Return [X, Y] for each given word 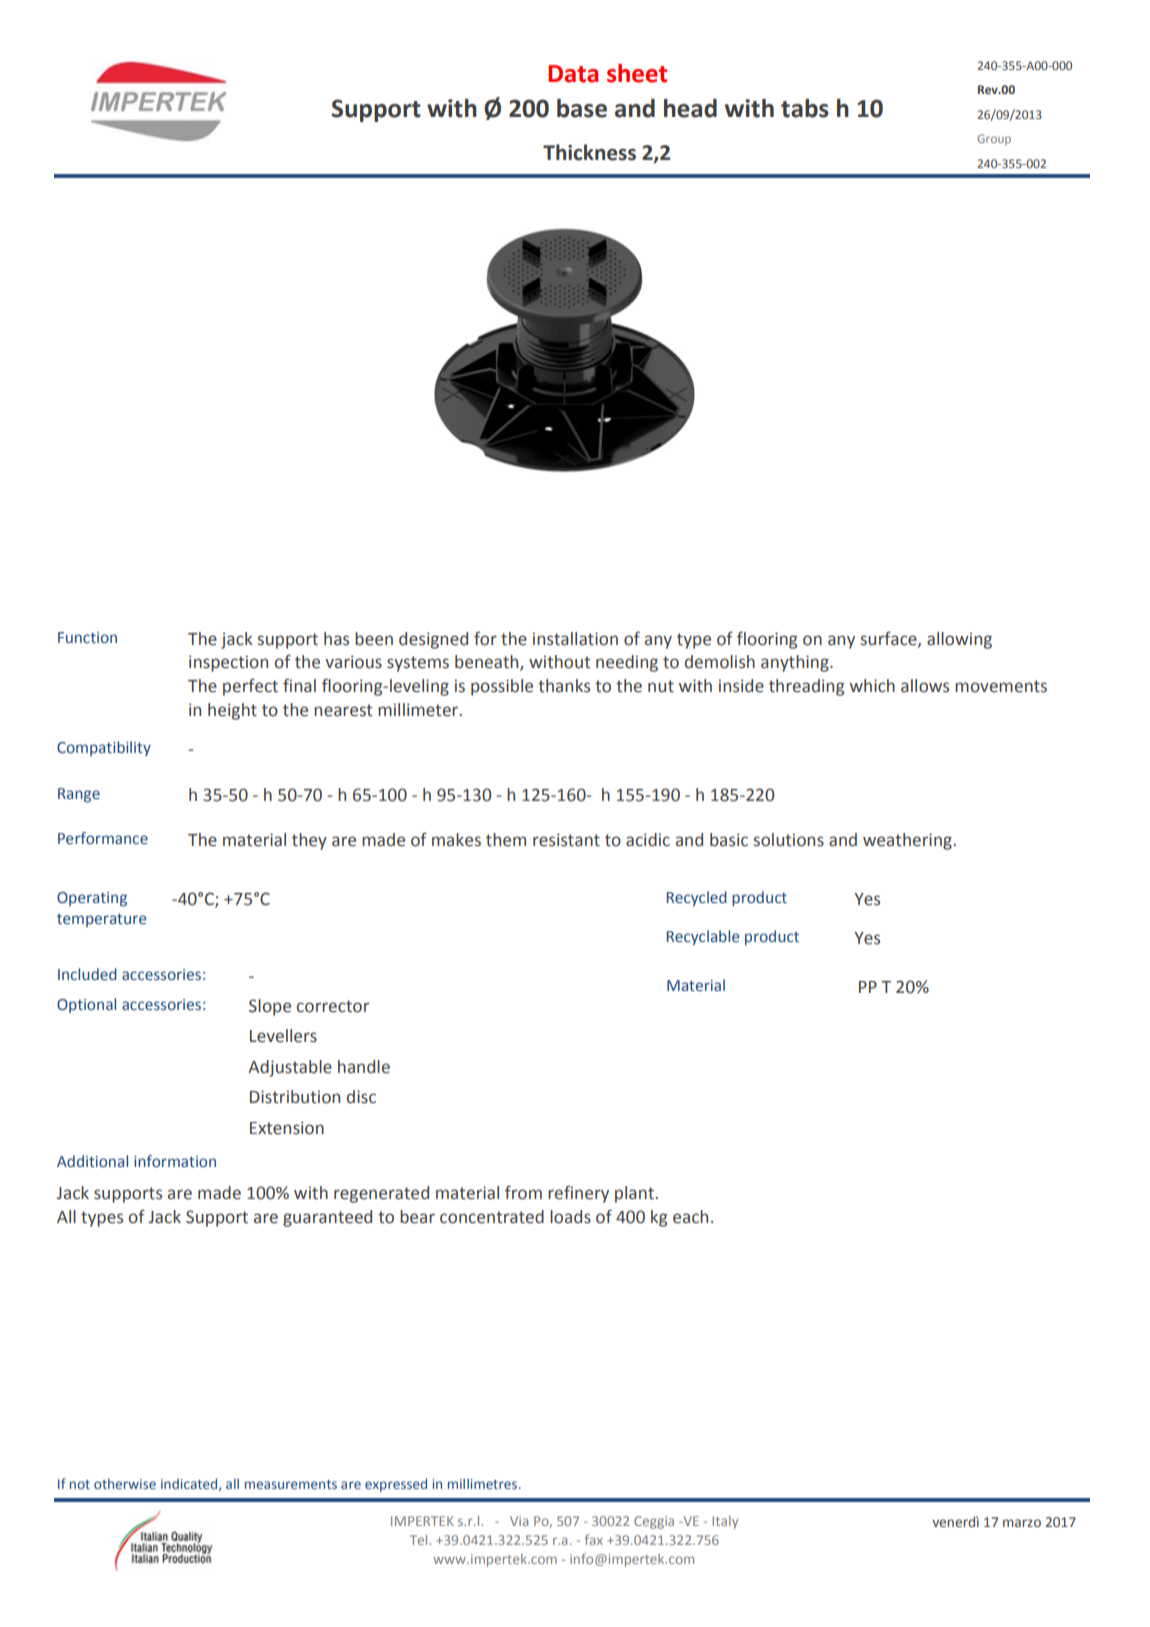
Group [994, 139]
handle [364, 1067]
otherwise [125, 1483]
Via [519, 1521]
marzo [1022, 1523]
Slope [270, 1007]
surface [890, 639]
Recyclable [703, 937]
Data [573, 74]
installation [575, 639]
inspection [228, 663]
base [582, 108]
